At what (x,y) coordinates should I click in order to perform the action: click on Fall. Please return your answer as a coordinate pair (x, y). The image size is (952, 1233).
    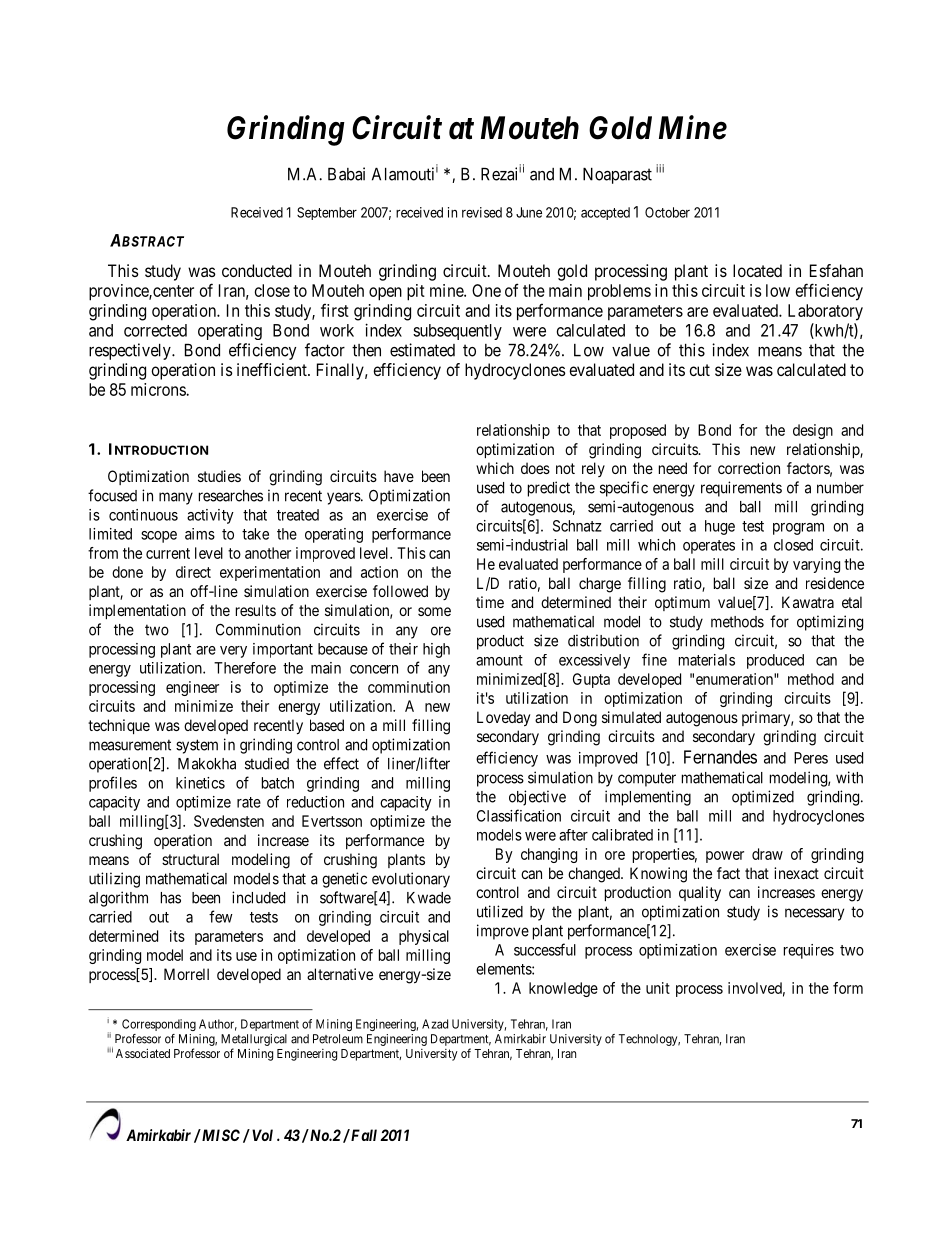
    Looking at the image, I should click on (363, 1135).
